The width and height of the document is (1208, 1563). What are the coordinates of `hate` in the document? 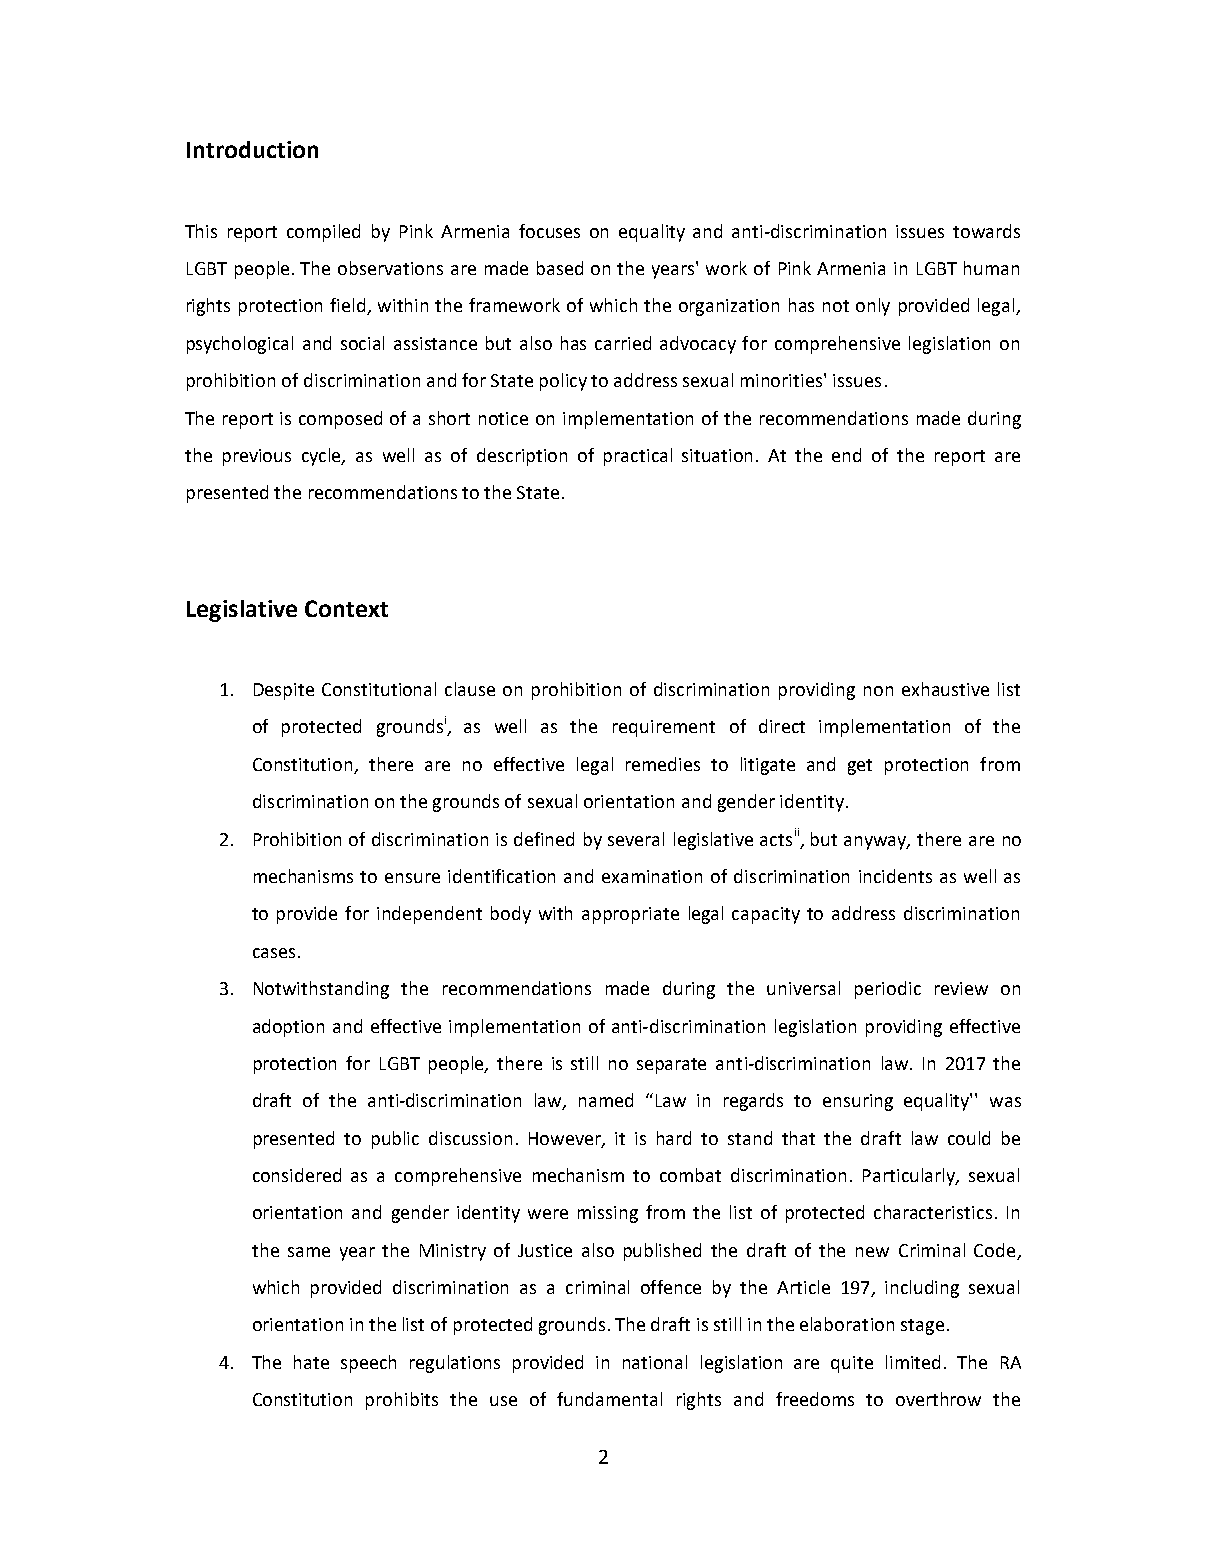 It's located at (311, 1362).
